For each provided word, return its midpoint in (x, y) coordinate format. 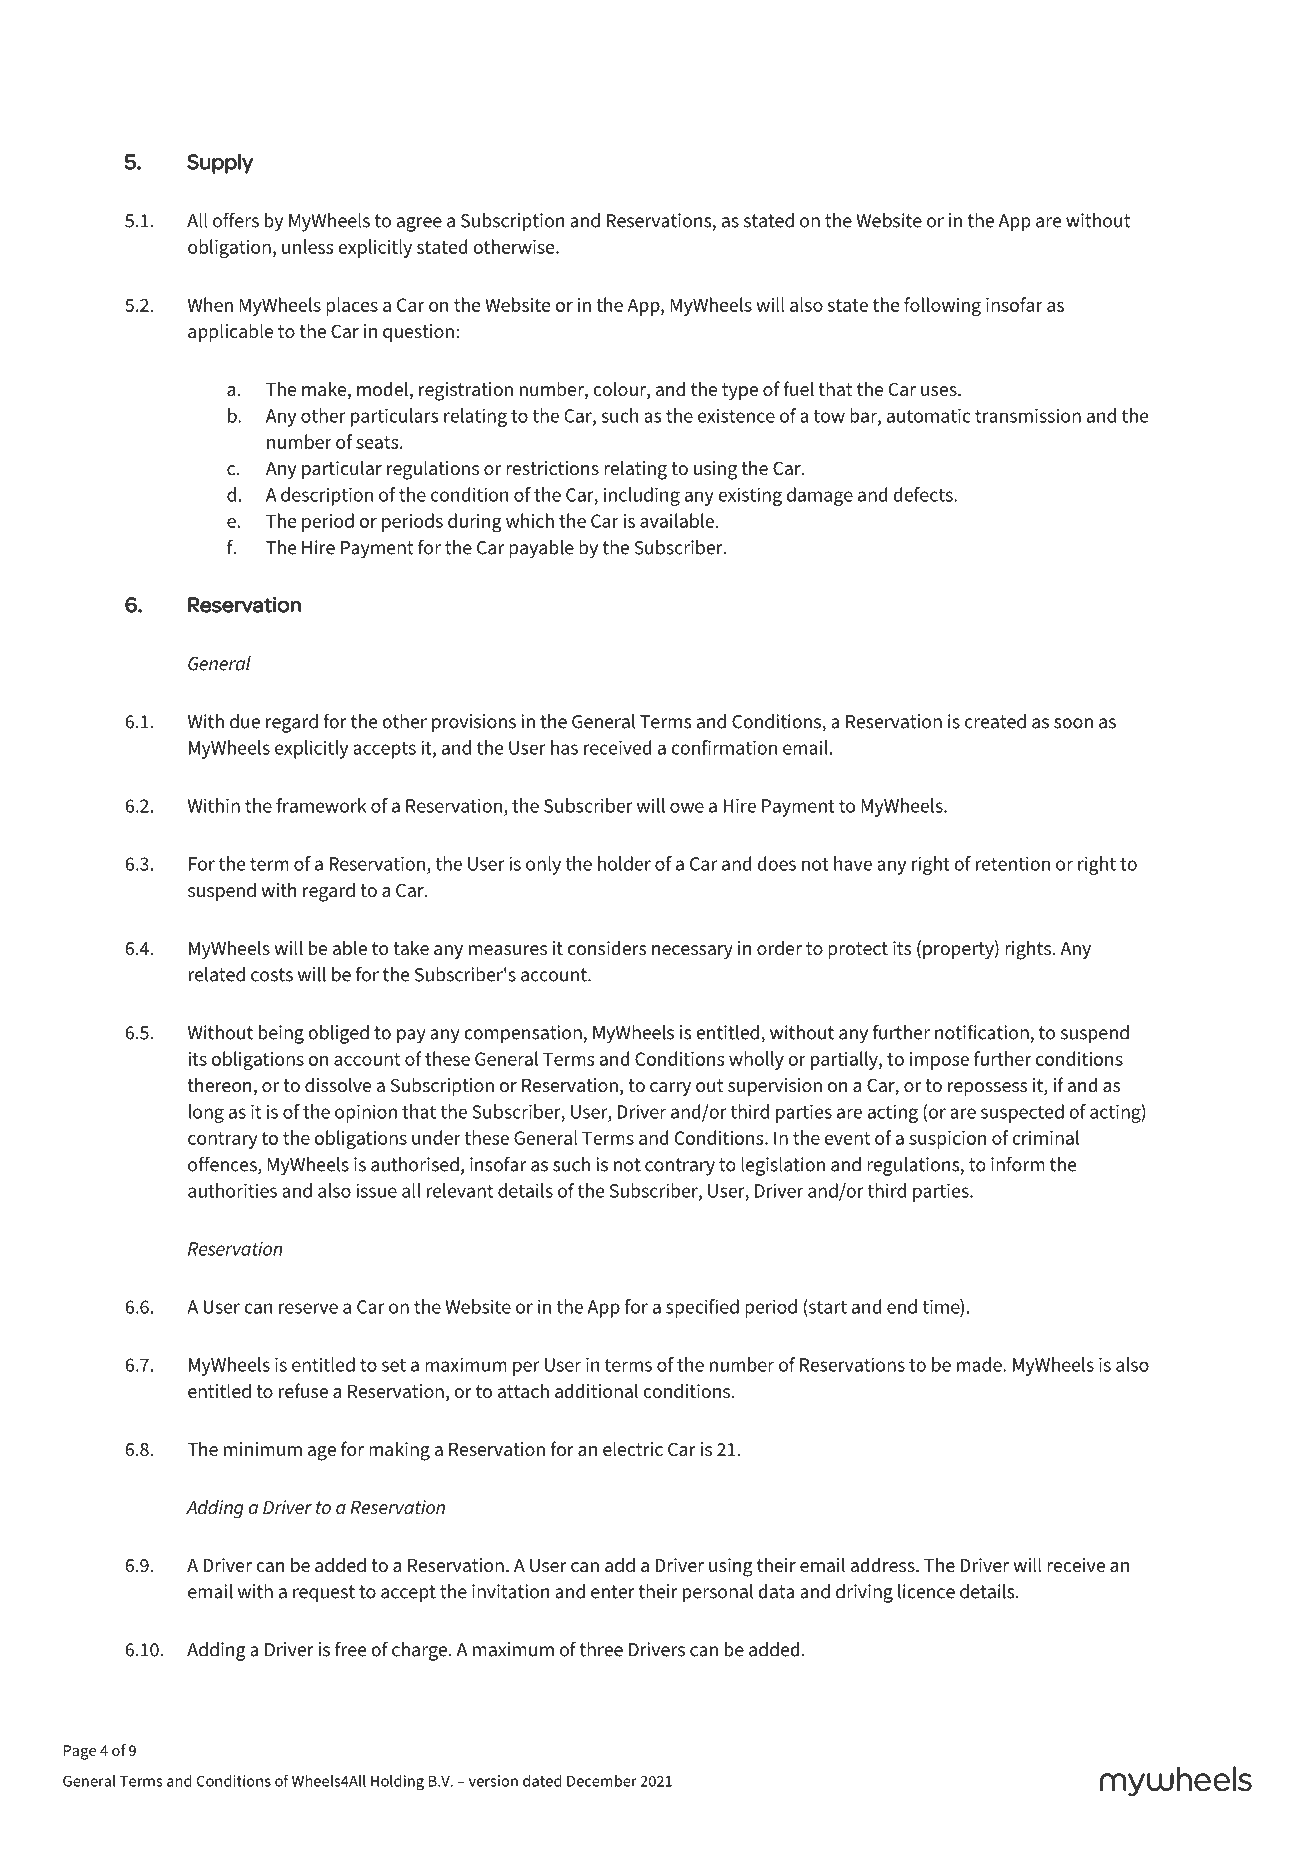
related (217, 974)
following (942, 306)
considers (607, 948)
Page (80, 1752)
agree (419, 224)
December (602, 1781)
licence (926, 1591)
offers (236, 220)
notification (982, 1032)
